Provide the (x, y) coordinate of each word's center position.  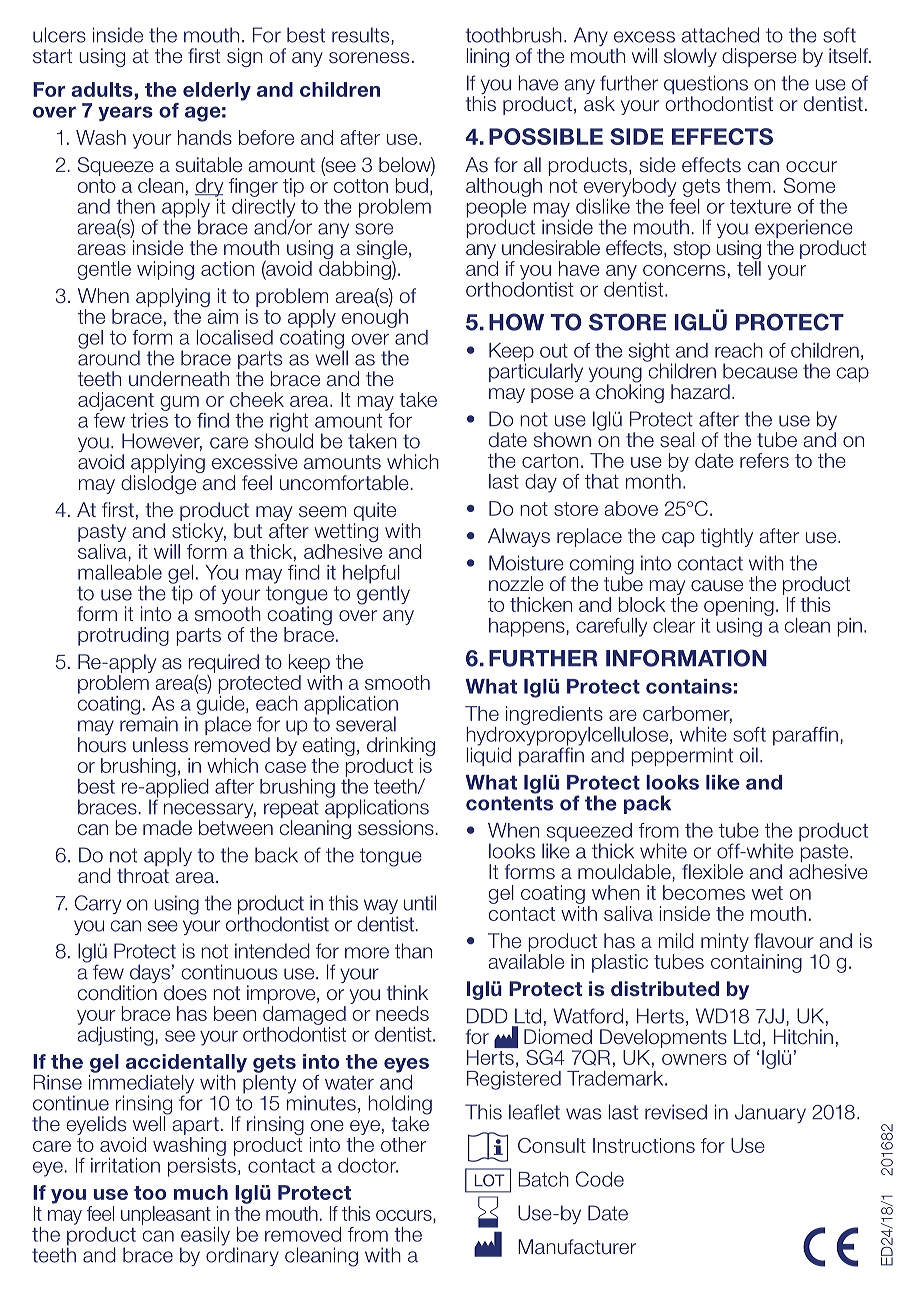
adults (102, 89)
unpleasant (166, 1215)
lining (488, 57)
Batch (543, 1179)
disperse (759, 57)
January (770, 1113)
